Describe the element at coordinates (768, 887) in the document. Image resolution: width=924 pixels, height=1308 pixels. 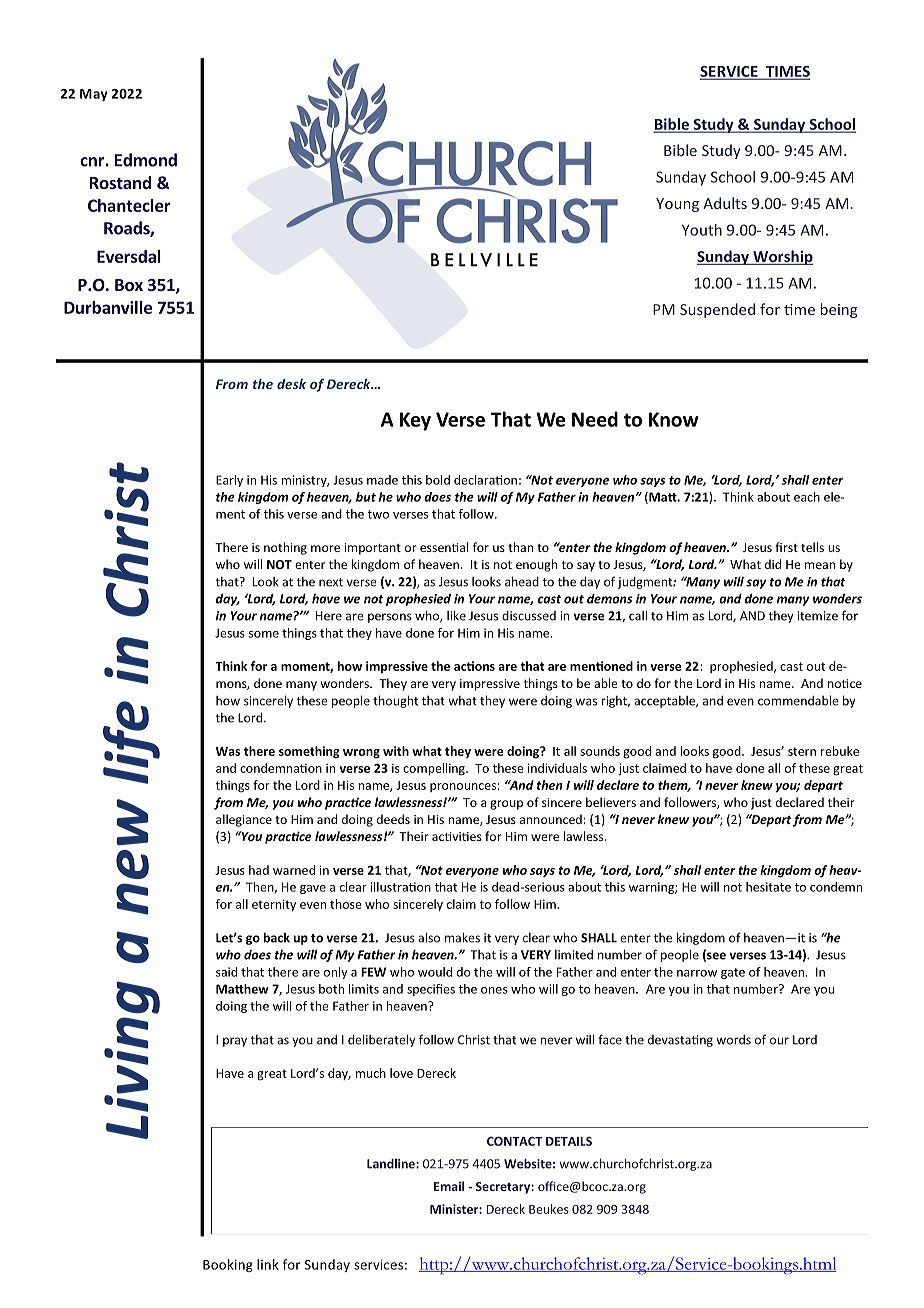
I see `hesitate` at that location.
